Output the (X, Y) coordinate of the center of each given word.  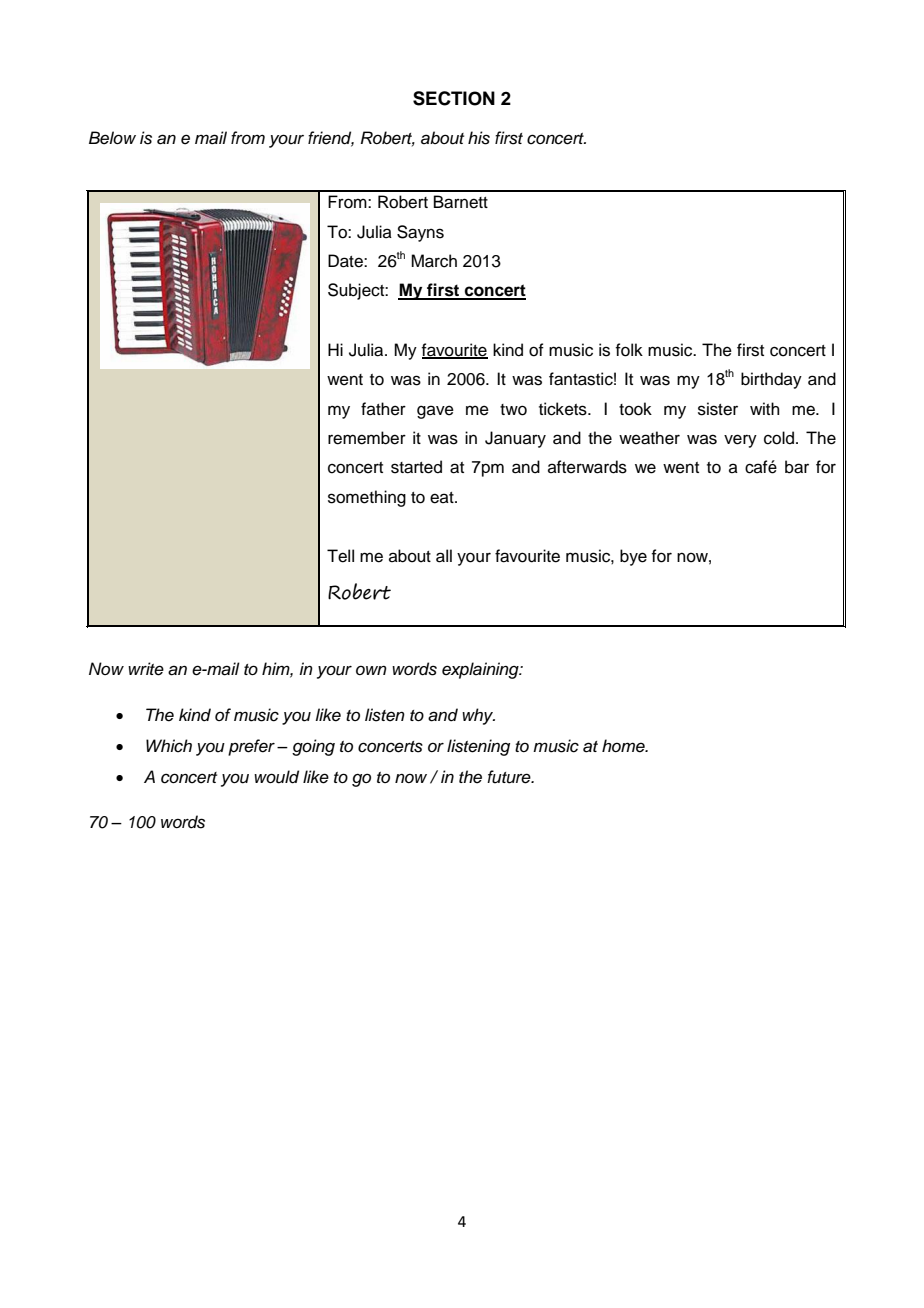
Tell (340, 556)
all (444, 556)
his (479, 138)
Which (169, 746)
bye (633, 557)
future (510, 777)
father (383, 409)
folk (629, 350)
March (434, 261)
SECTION (454, 98)
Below (112, 138)
